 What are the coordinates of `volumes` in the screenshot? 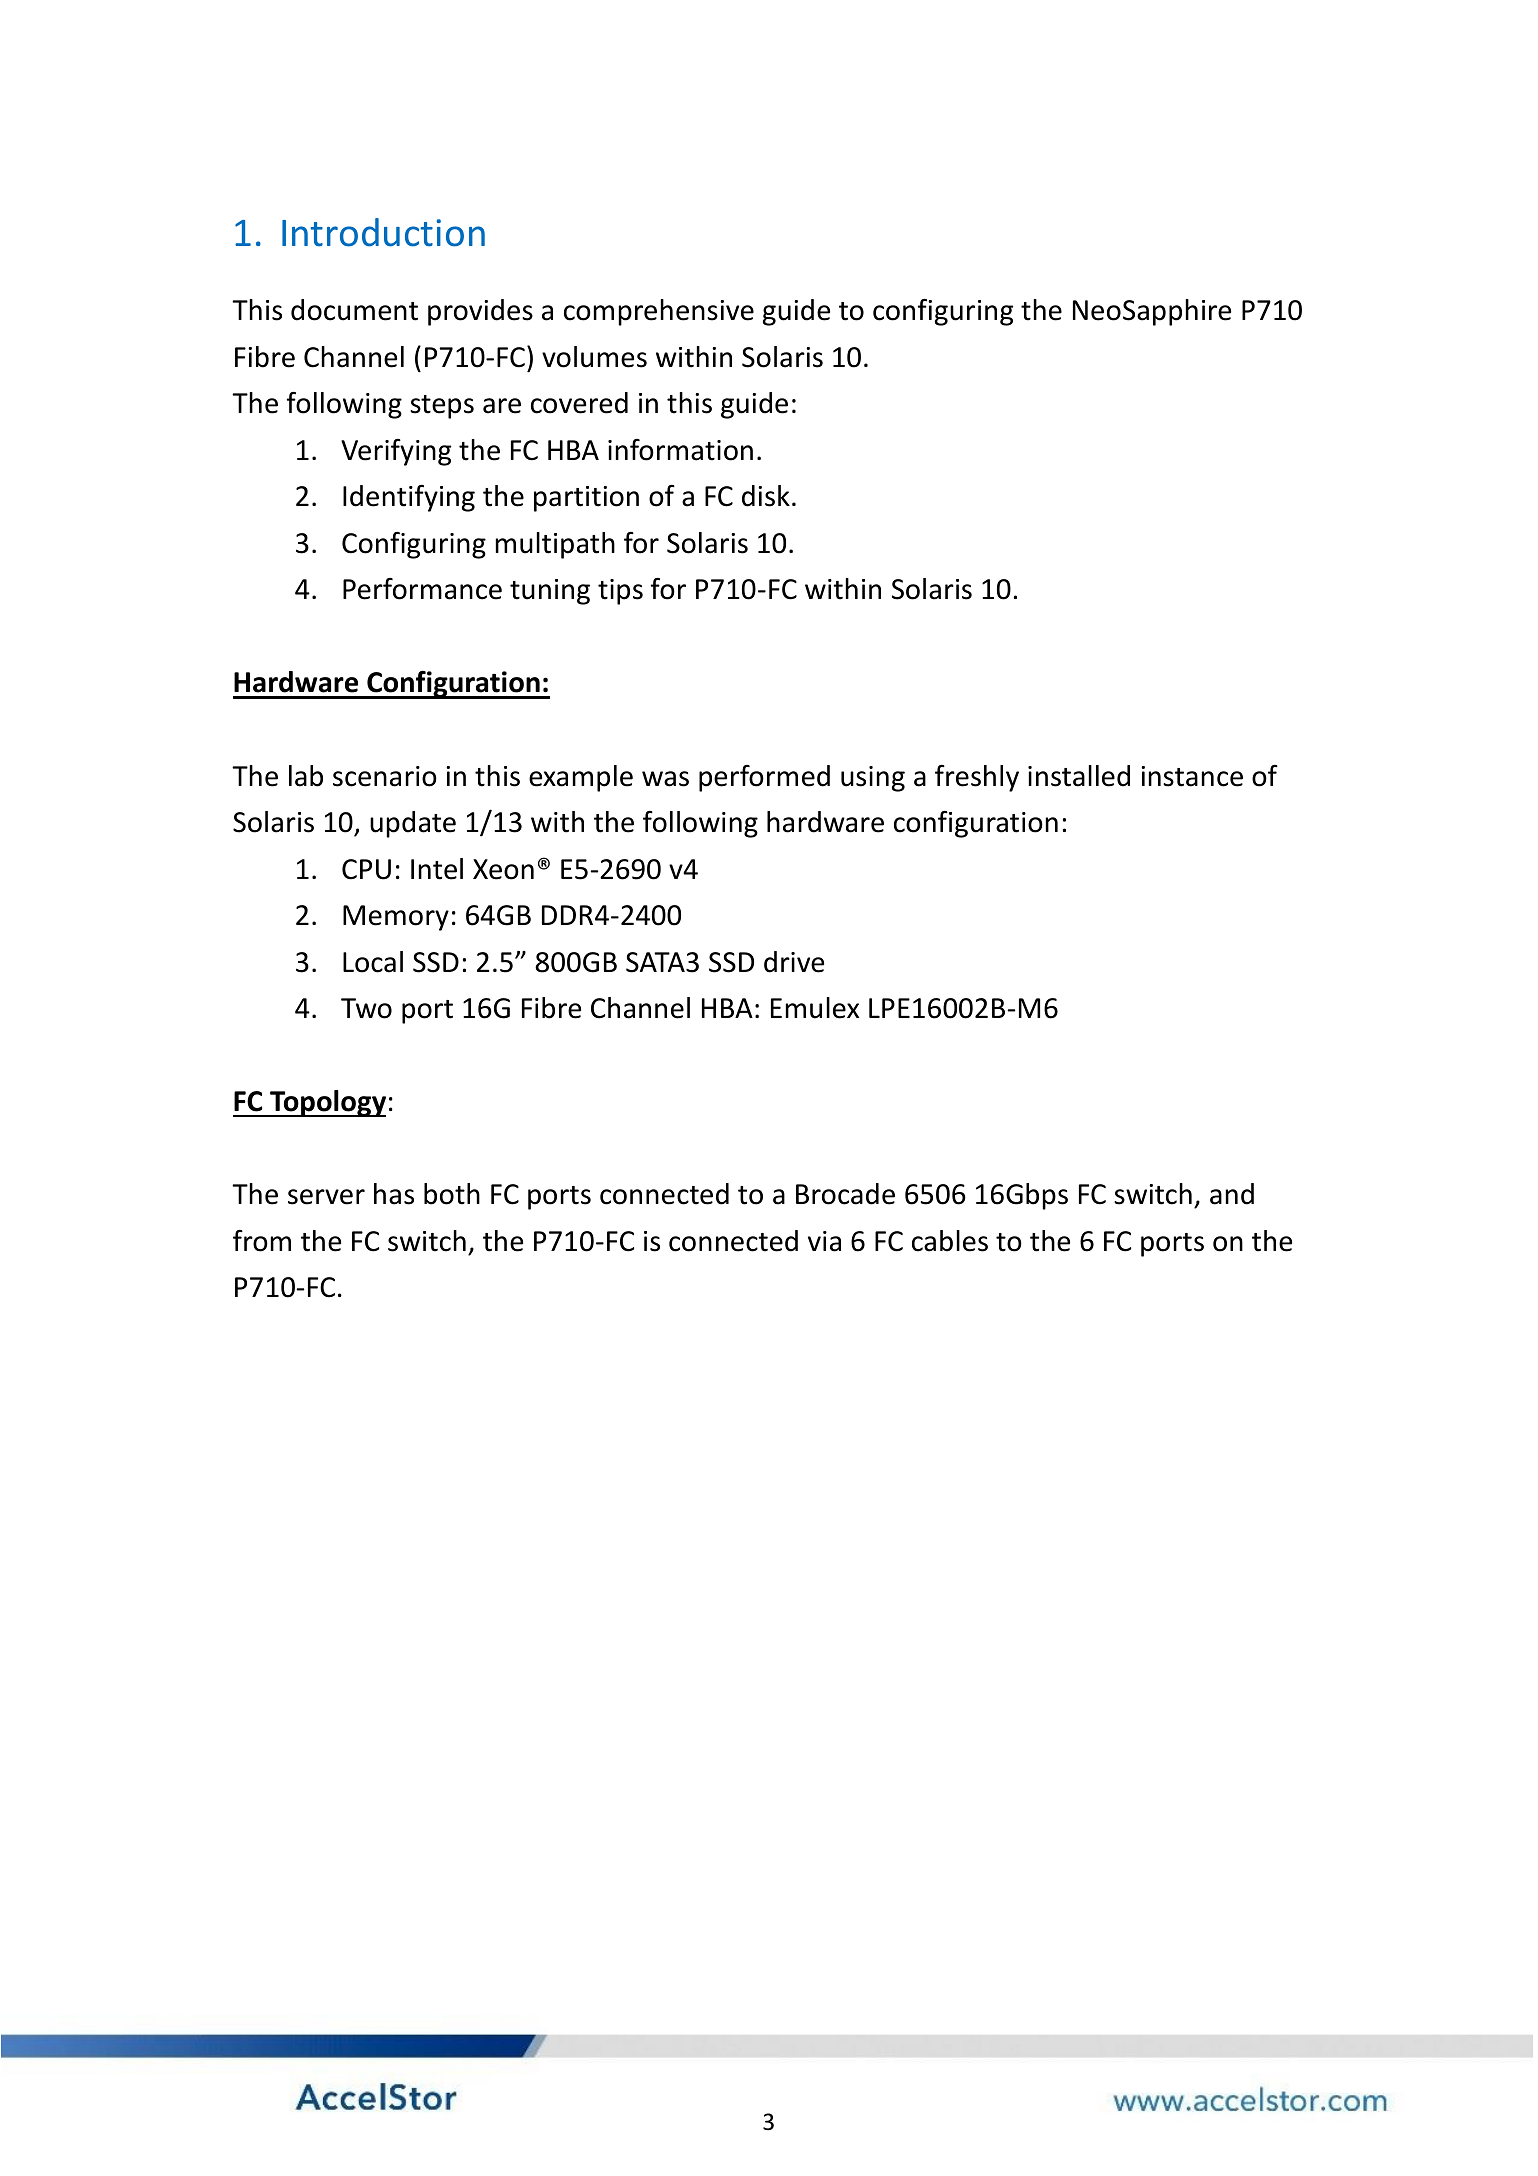 It's located at (594, 357).
